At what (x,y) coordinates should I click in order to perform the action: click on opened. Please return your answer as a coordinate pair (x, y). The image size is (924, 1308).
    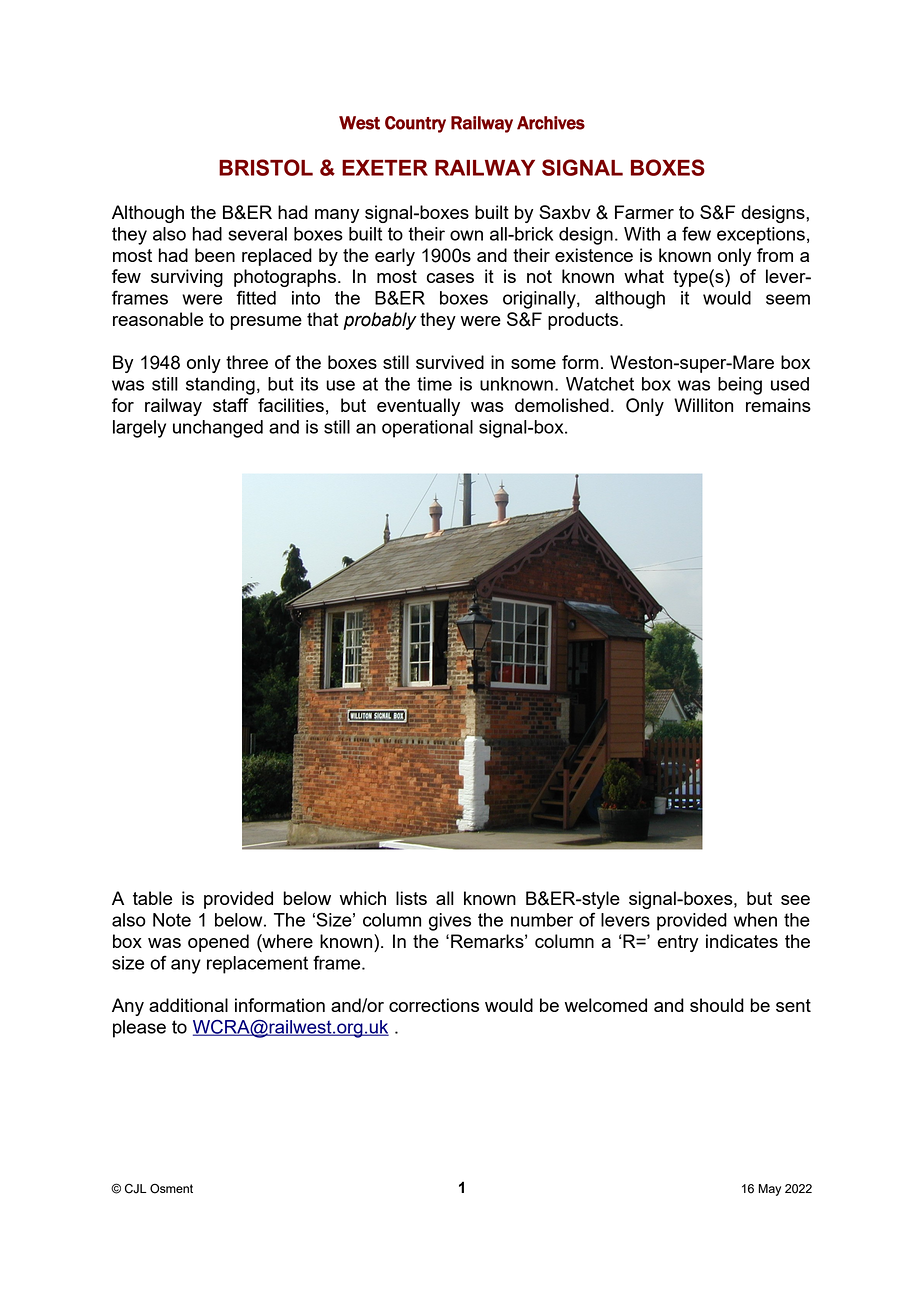
    Looking at the image, I should click on (218, 943).
